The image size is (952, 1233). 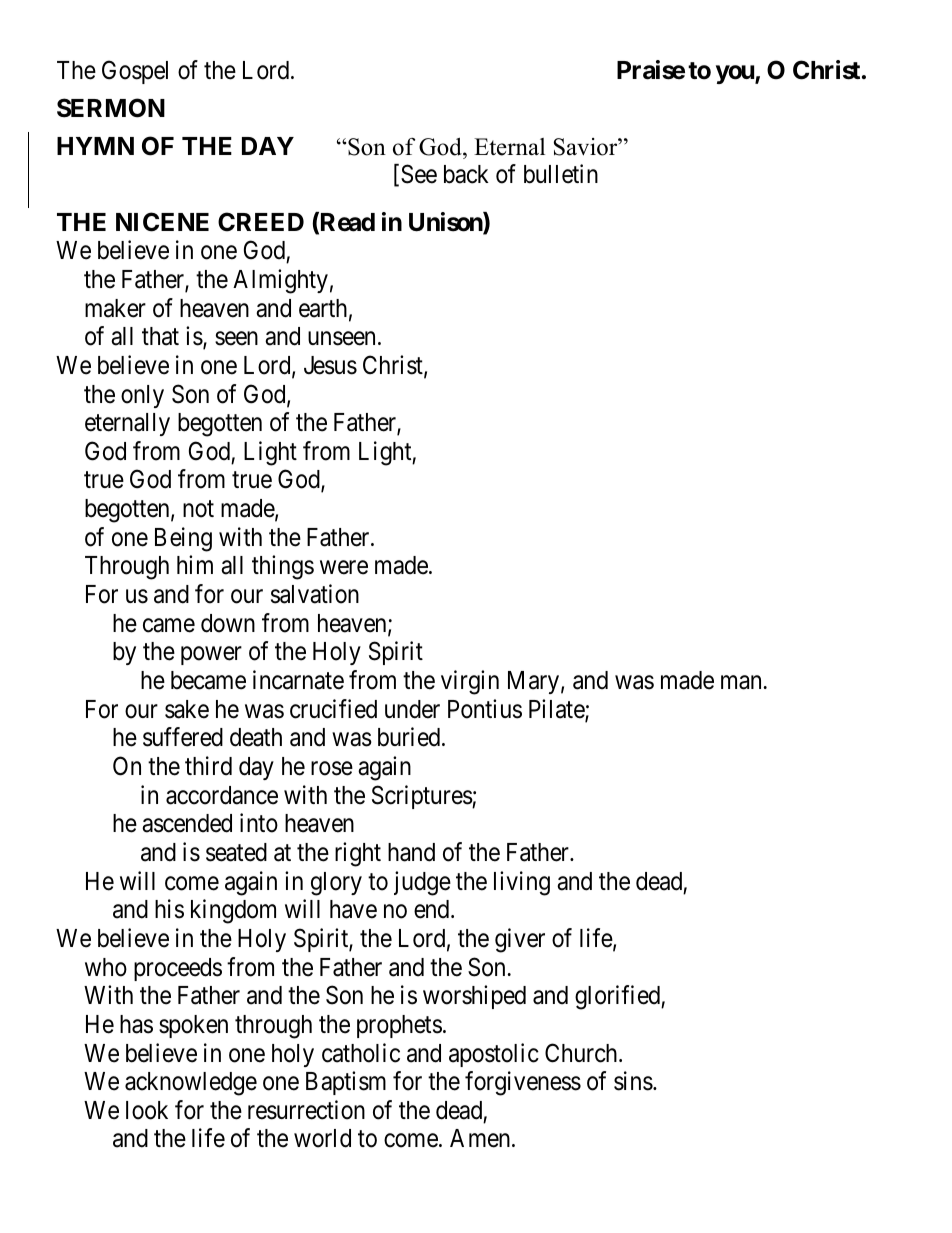 What do you see at coordinates (208, 766) in the screenshot?
I see `third` at bounding box center [208, 766].
